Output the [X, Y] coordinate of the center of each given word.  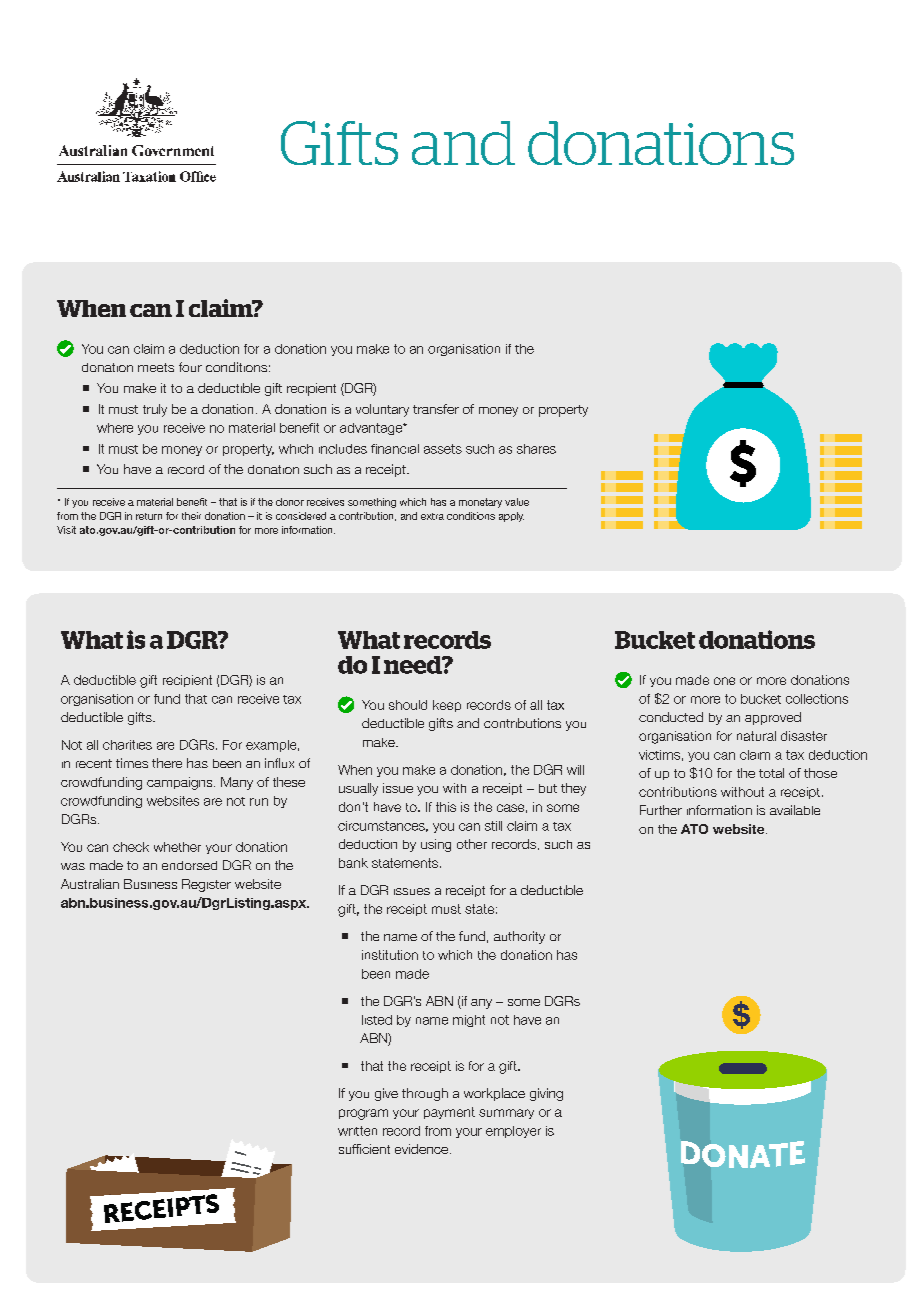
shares [536, 449]
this [446, 807]
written [357, 1131]
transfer [436, 409]
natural [756, 736]
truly [155, 410]
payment [449, 1113]
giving [546, 1094]
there [167, 763]
